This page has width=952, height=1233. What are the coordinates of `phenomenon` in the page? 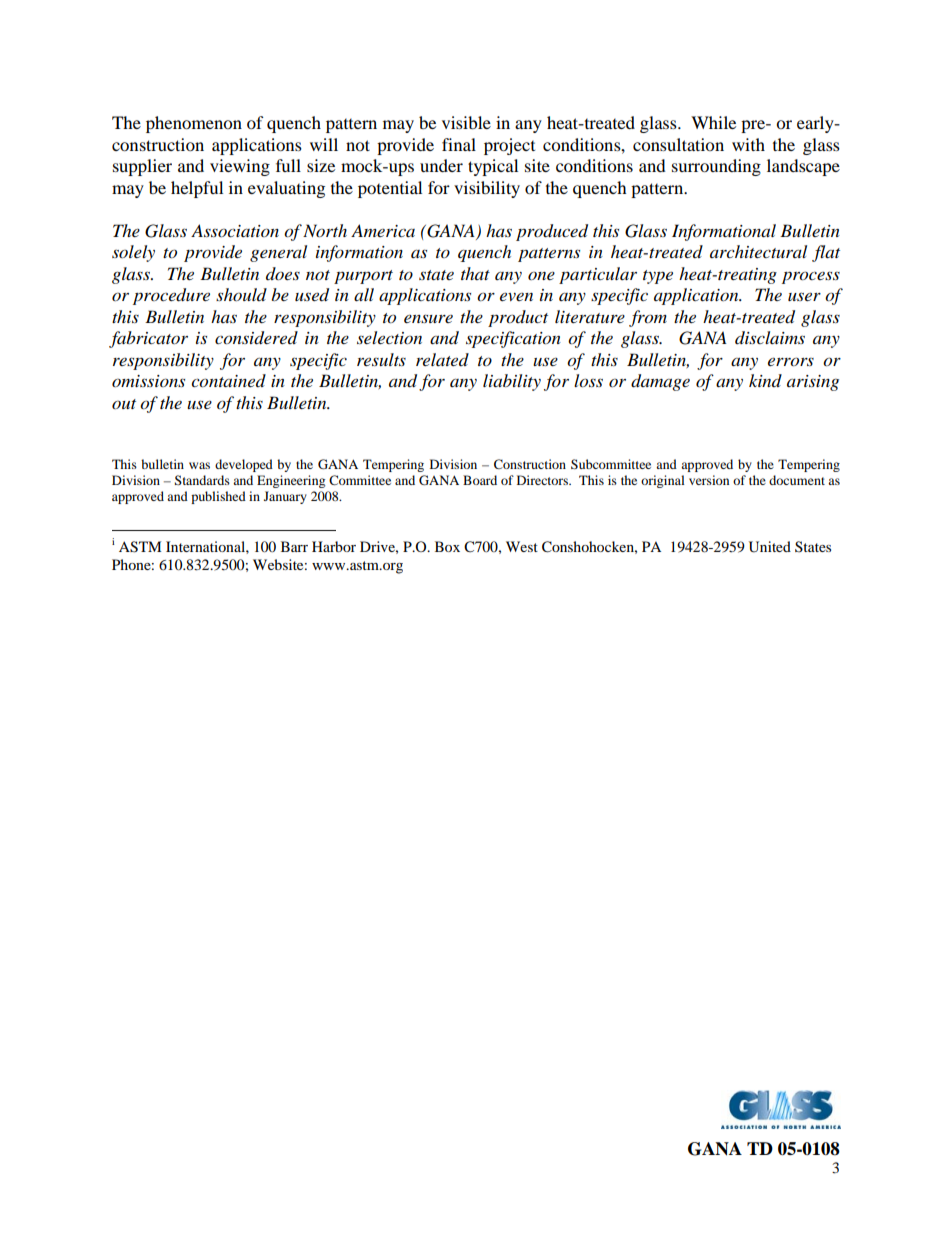 It's located at (194, 124).
